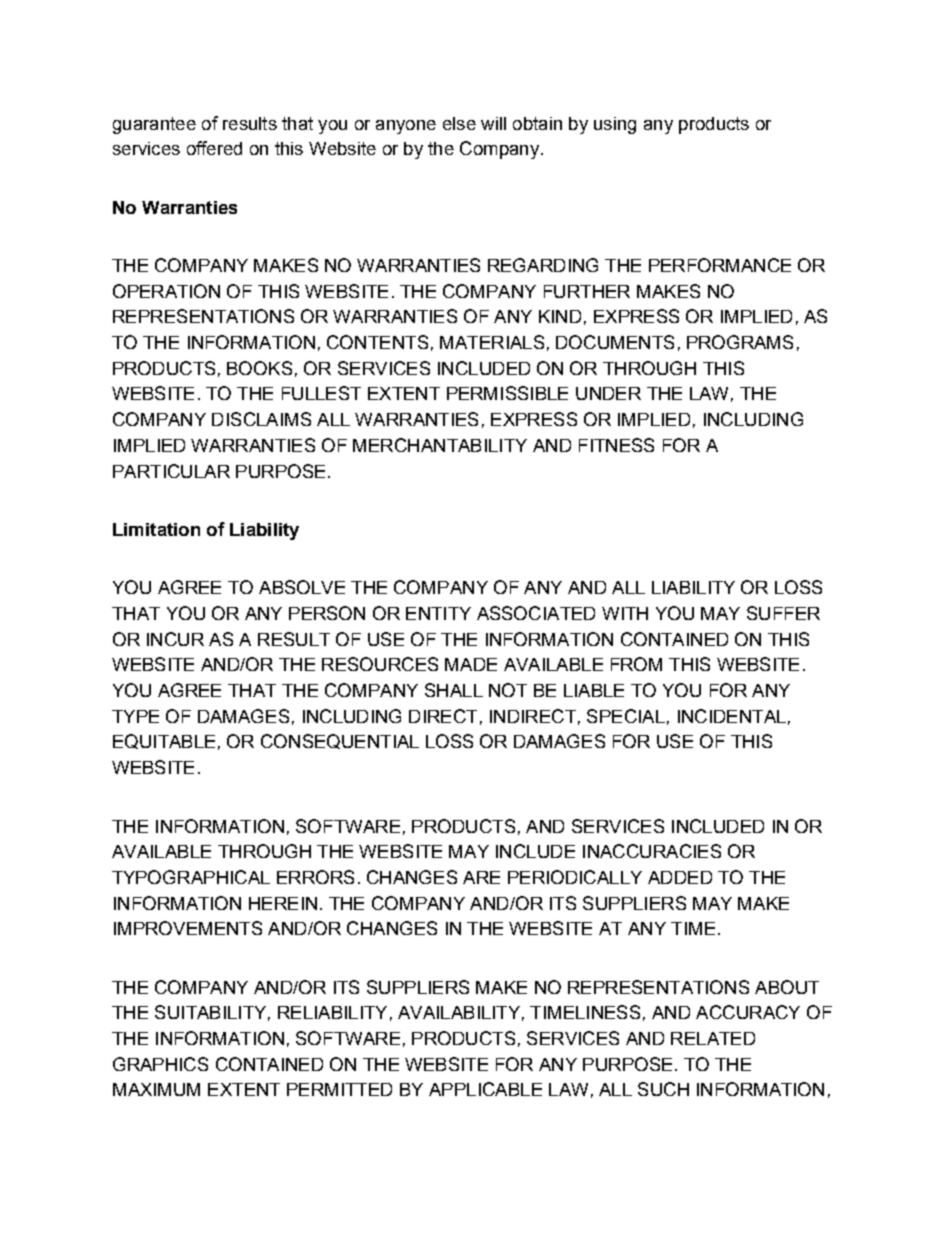 This image has height=1233, width=952. What do you see at coordinates (740, 342) in the image?
I see `PROGRAMS` at bounding box center [740, 342].
